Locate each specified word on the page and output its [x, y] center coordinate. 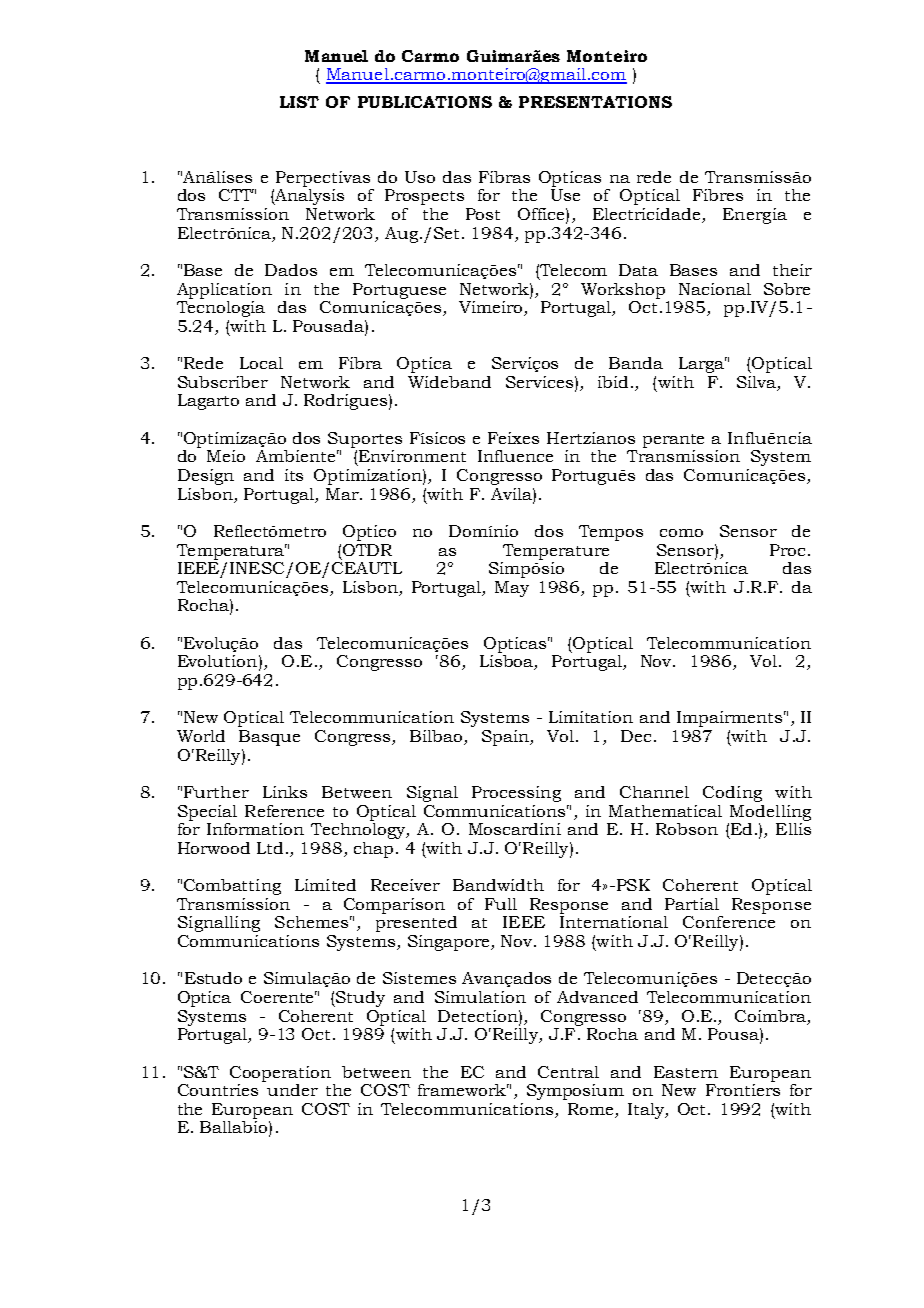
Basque [269, 738]
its [294, 475]
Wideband [449, 382]
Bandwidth [498, 885]
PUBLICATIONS [425, 102]
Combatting [232, 887]
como [681, 533]
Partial [692, 904]
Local [261, 363]
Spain [507, 738]
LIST [299, 102]
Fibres [718, 195]
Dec [638, 736]
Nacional [715, 289]
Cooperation [280, 1074]
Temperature [556, 552]
